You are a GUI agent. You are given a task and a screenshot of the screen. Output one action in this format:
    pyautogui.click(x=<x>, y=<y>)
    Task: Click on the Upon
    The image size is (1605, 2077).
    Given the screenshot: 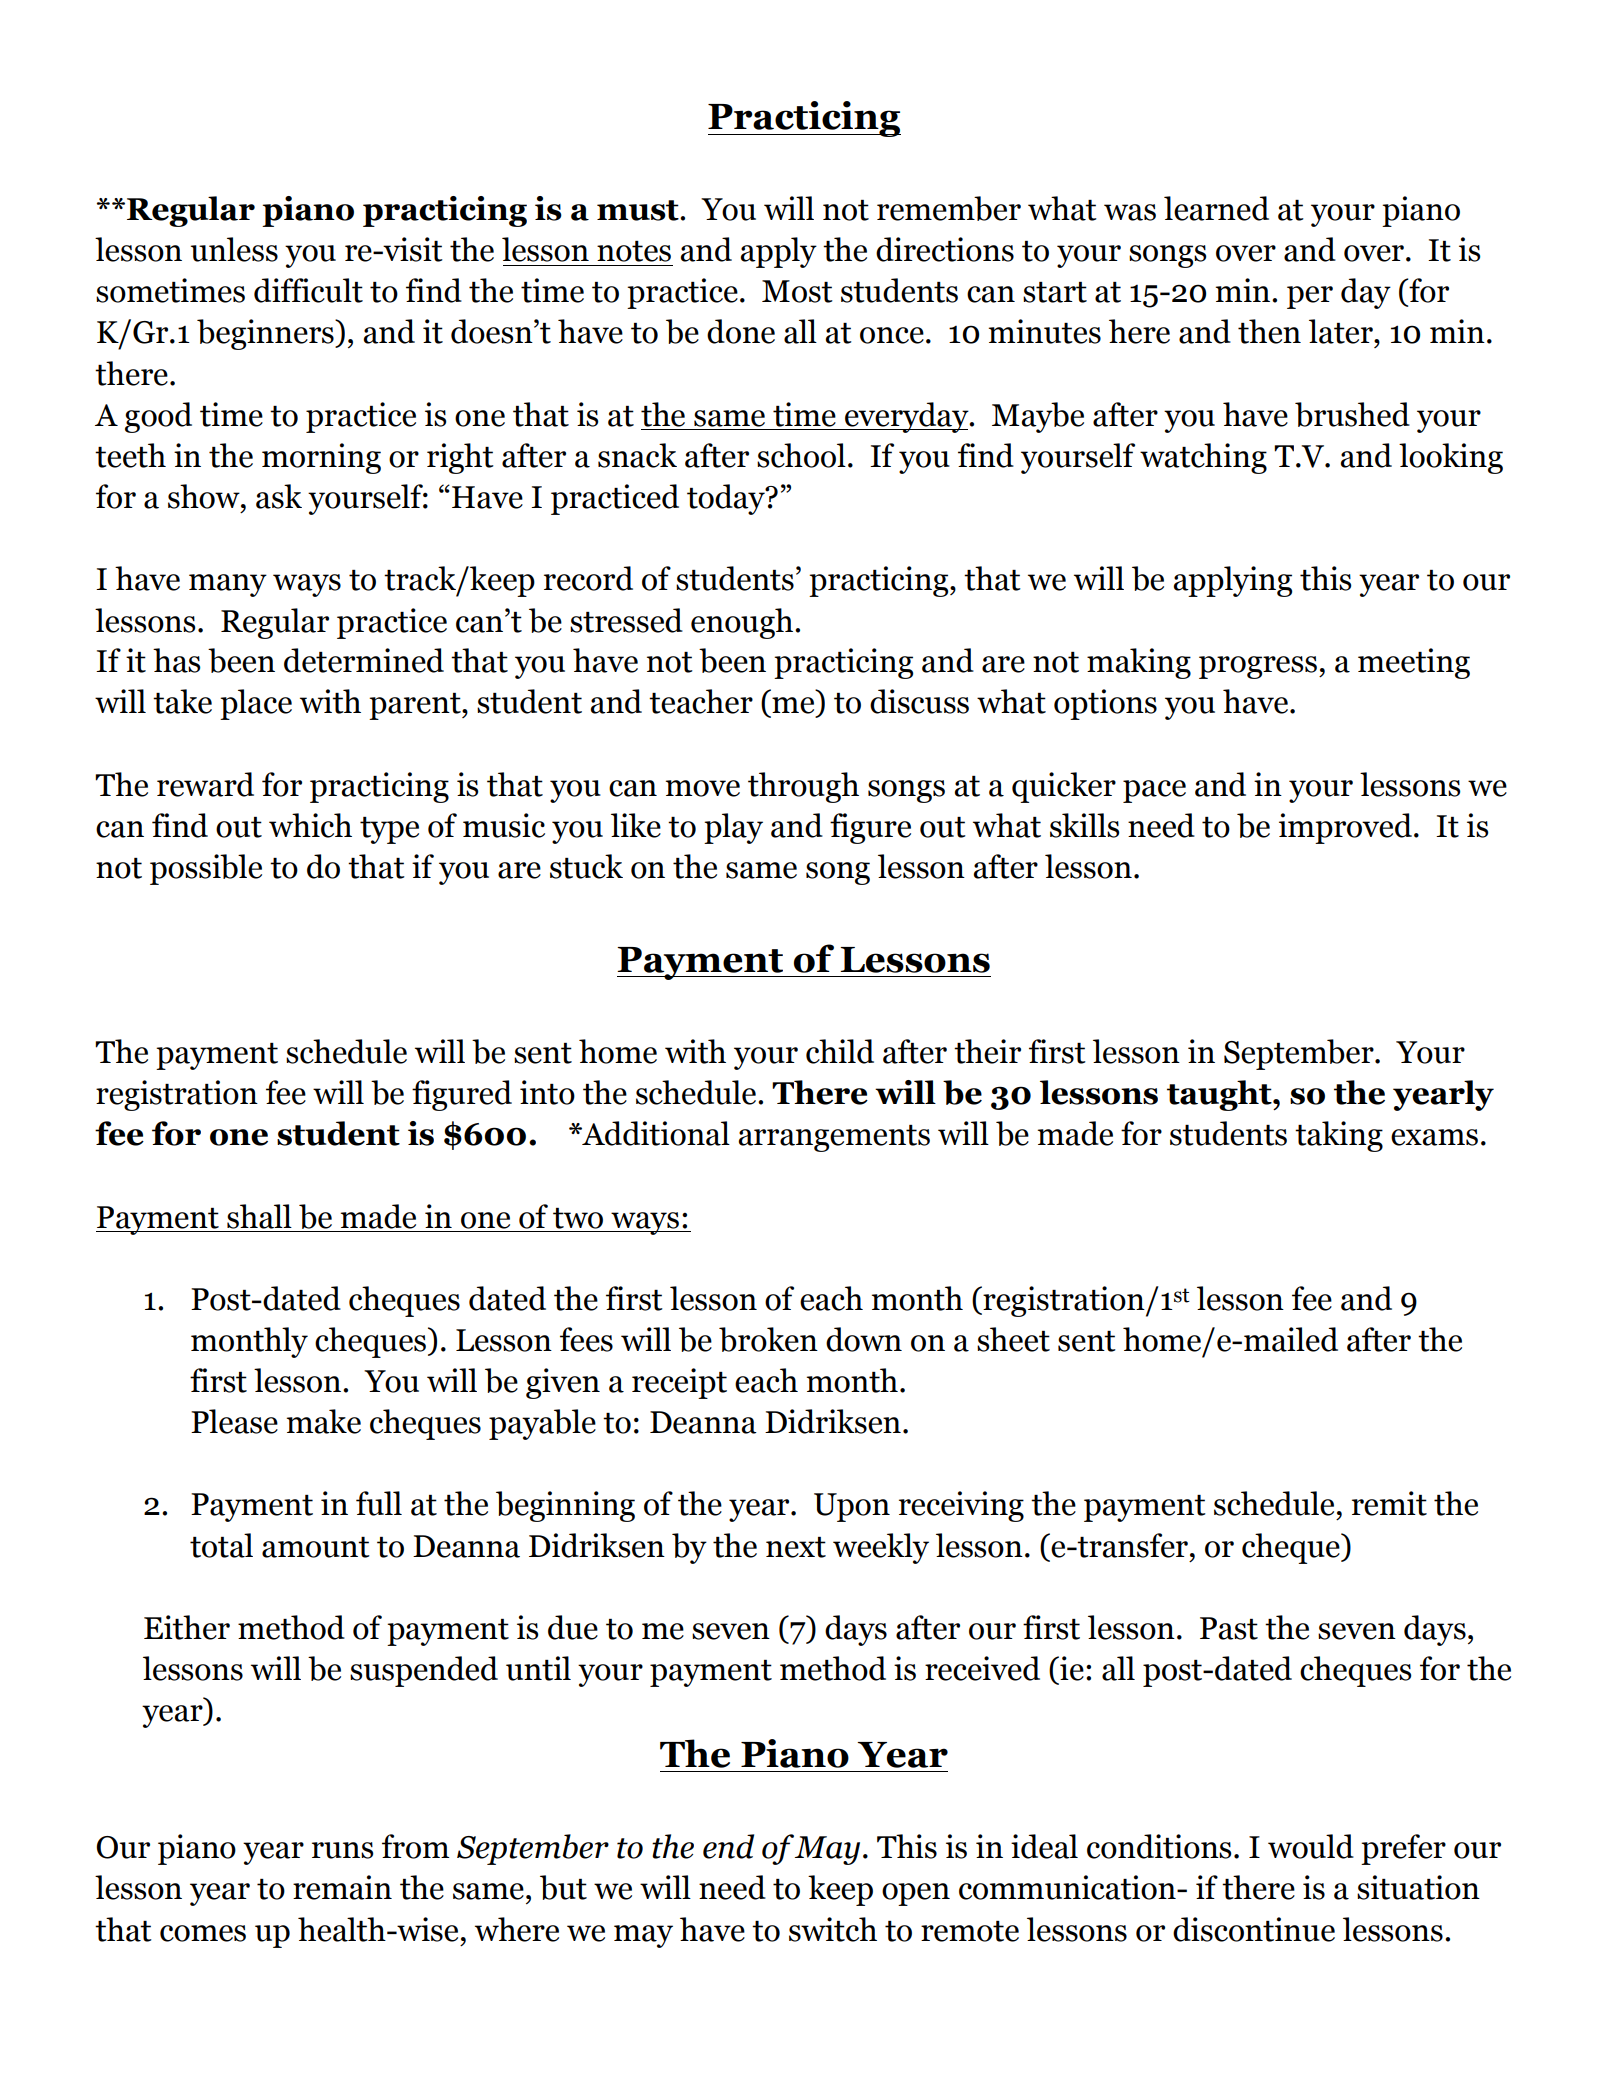 What is the action you would take?
    pyautogui.click(x=852, y=1507)
